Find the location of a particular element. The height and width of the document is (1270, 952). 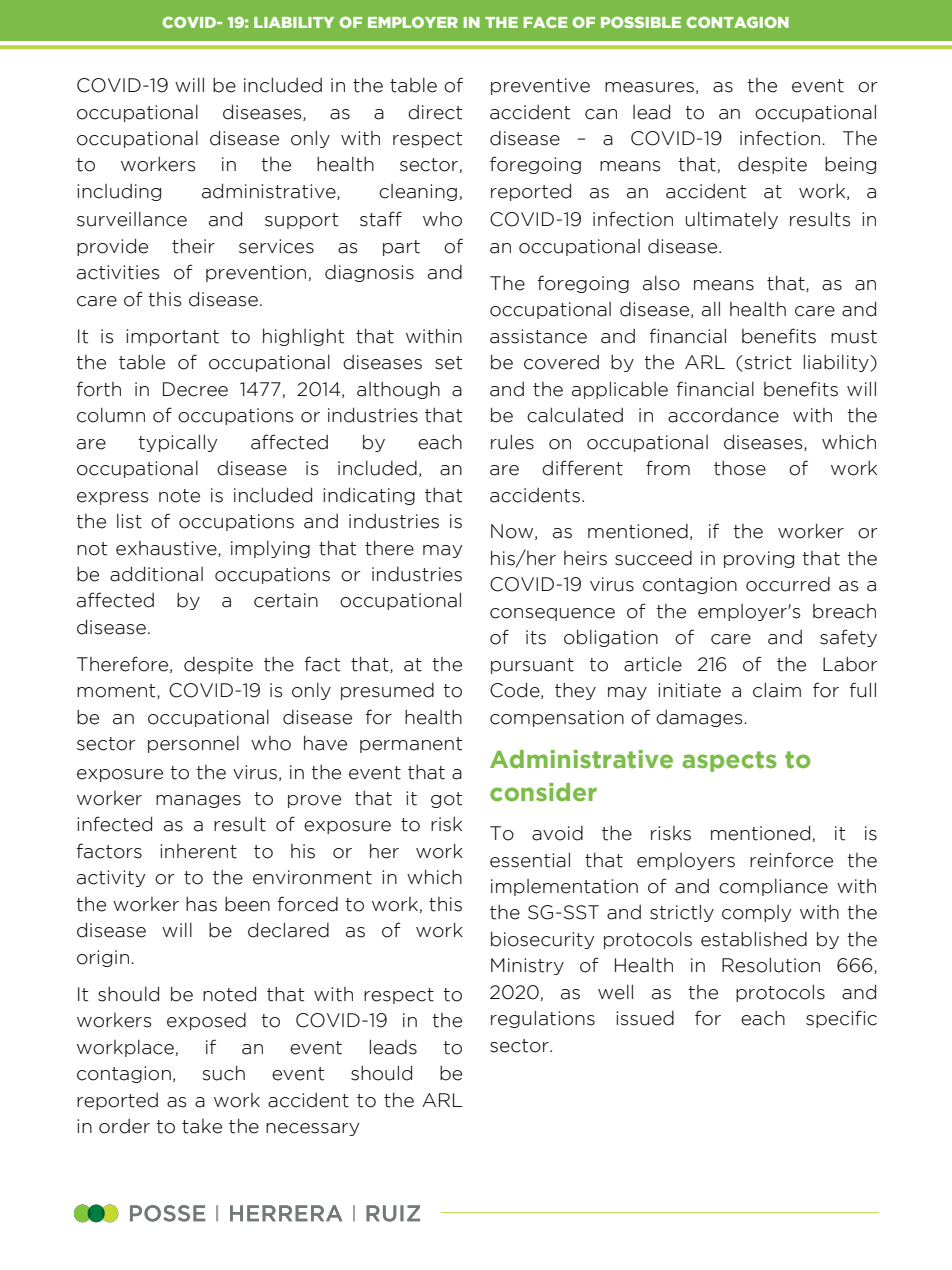

specific is located at coordinates (841, 1019).
